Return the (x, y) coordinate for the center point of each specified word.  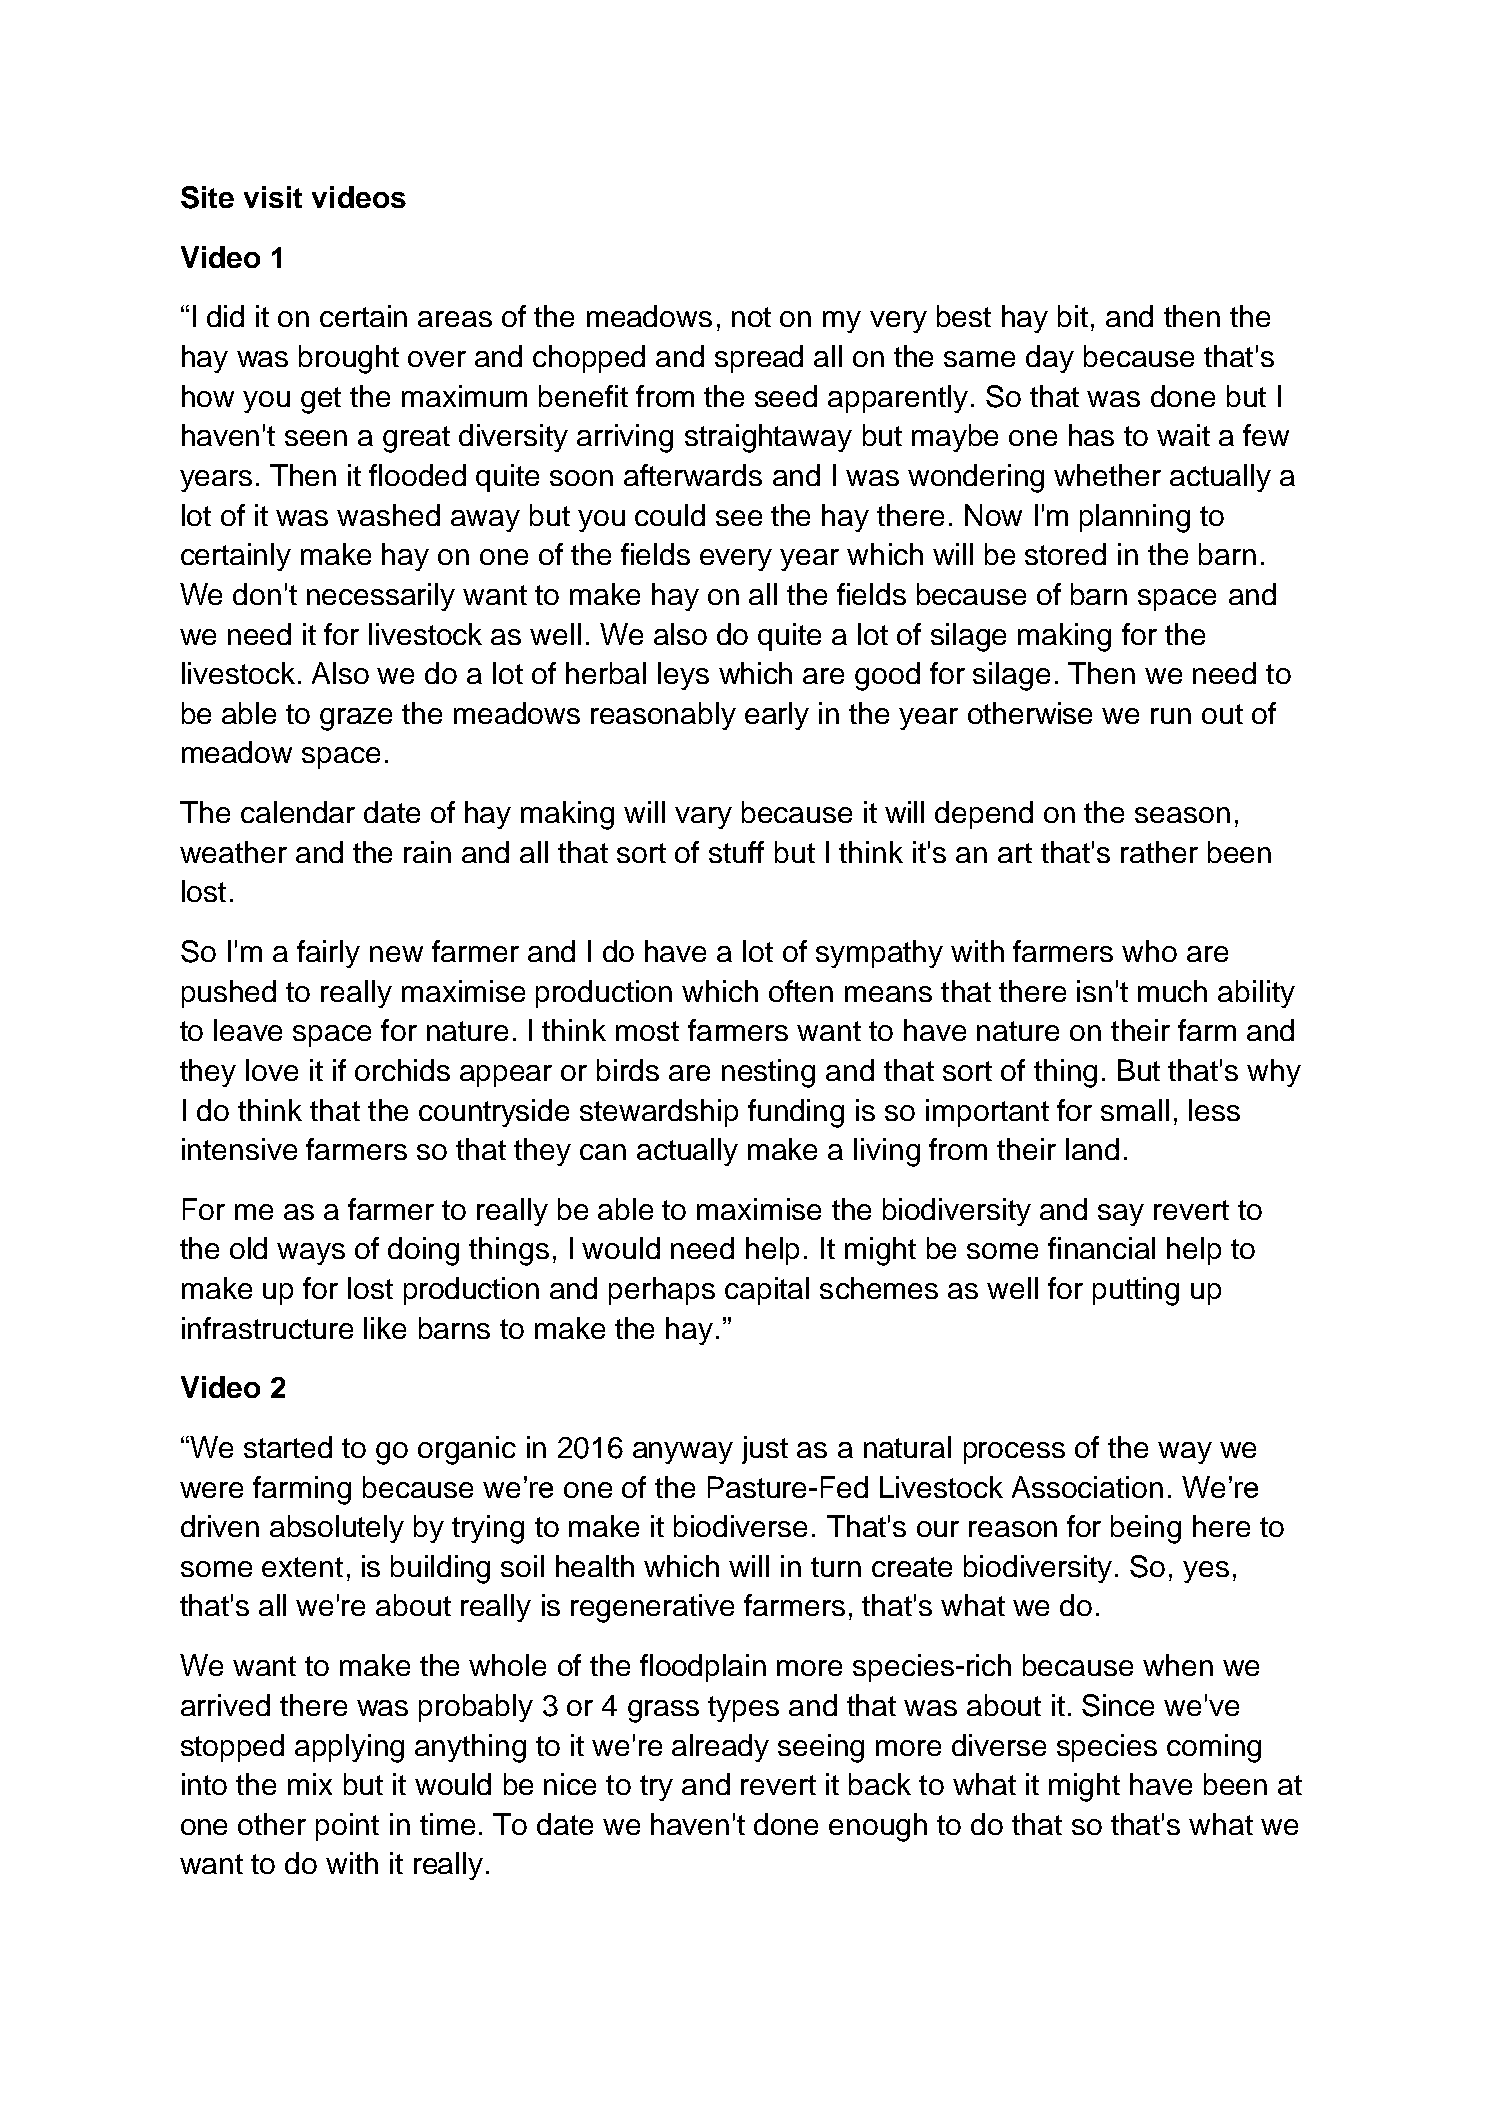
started (288, 1447)
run (1171, 716)
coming (1214, 1748)
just (765, 1450)
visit (273, 197)
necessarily (381, 597)
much (1172, 991)
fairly (328, 954)
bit (1073, 316)
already (720, 1748)
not (751, 317)
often (801, 991)
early (777, 716)
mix (310, 1784)
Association (1087, 1487)
